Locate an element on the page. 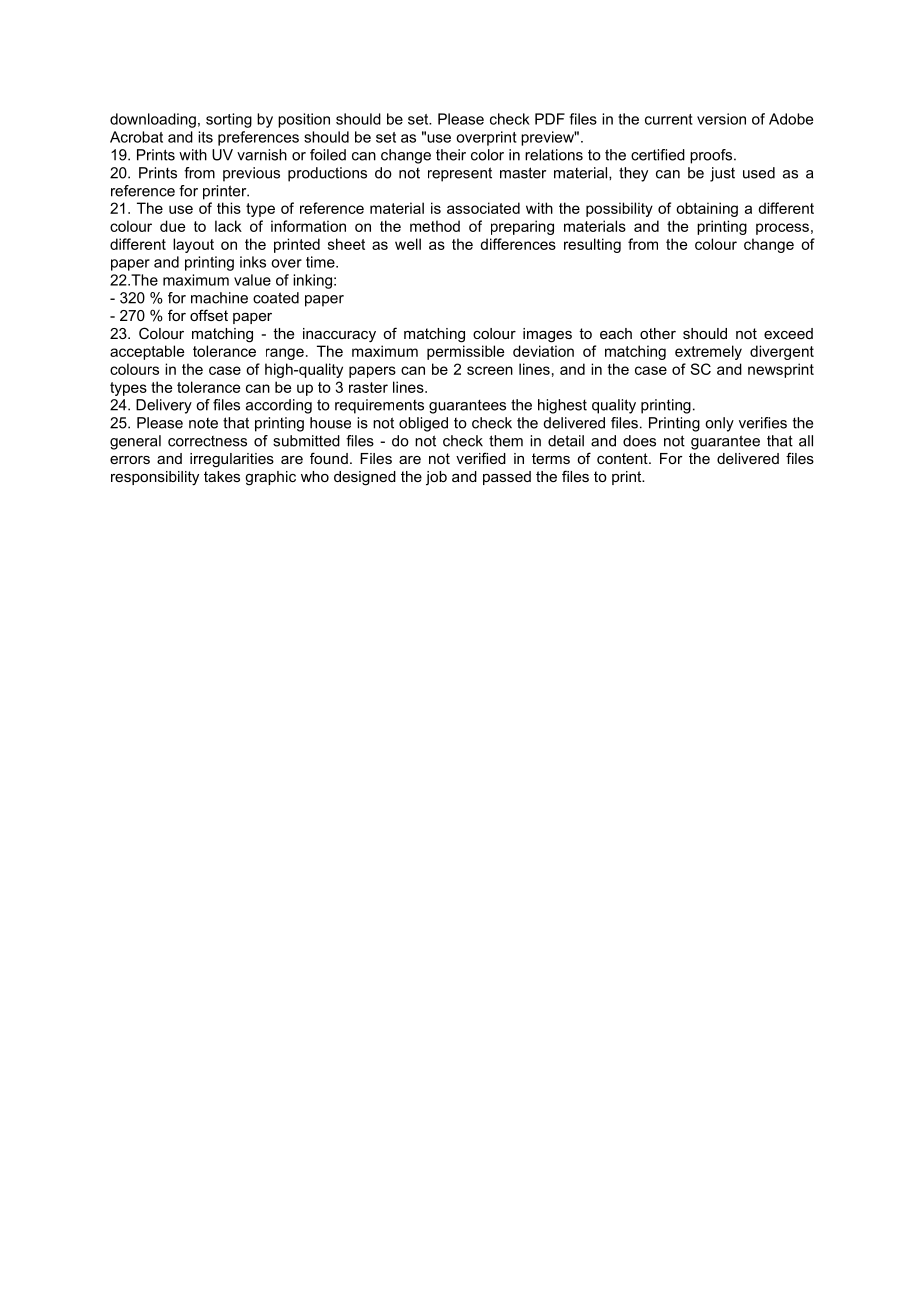 The width and height of the image is (924, 1308). only is located at coordinates (719, 424).
